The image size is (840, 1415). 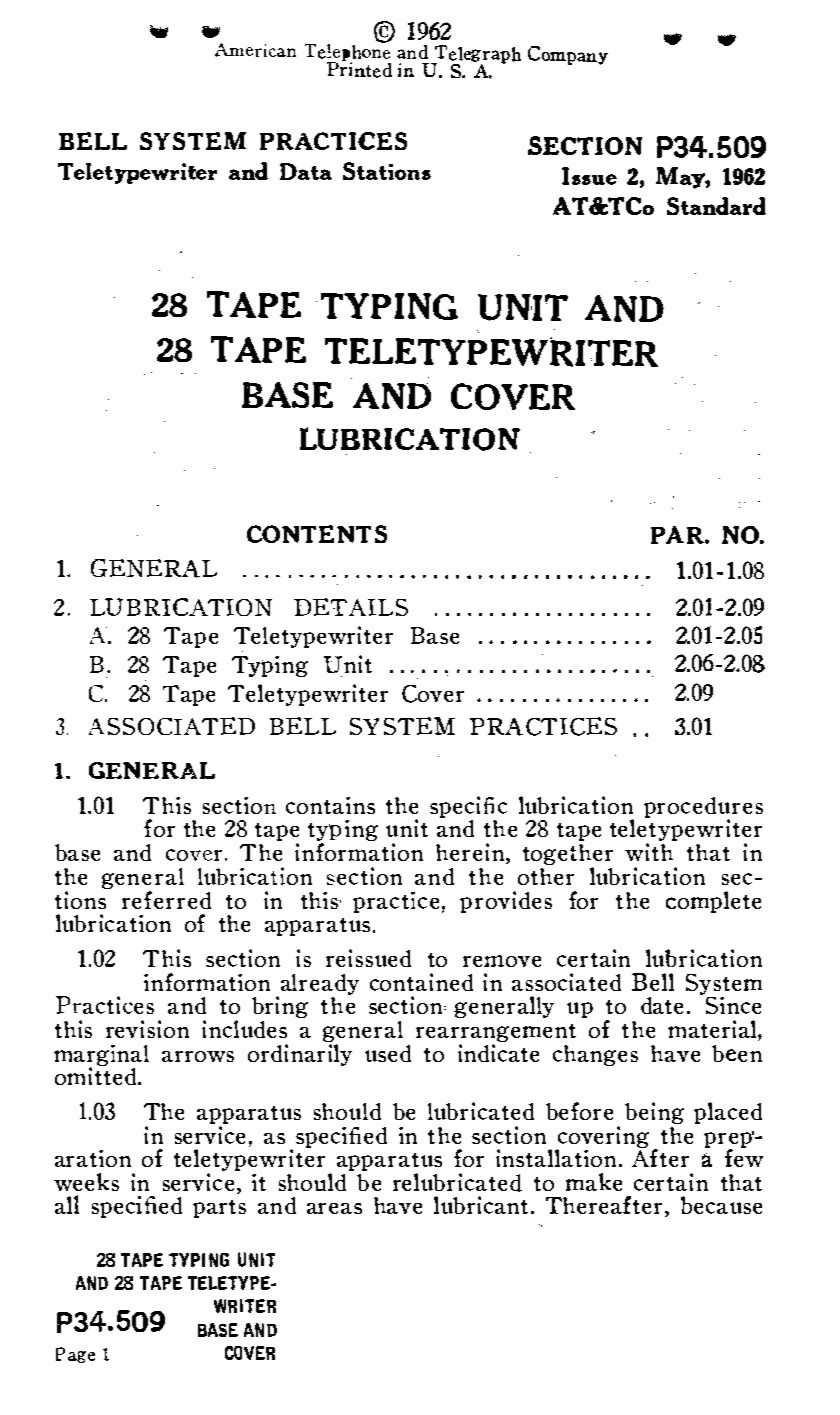 I want to click on contained, so click(x=421, y=982).
